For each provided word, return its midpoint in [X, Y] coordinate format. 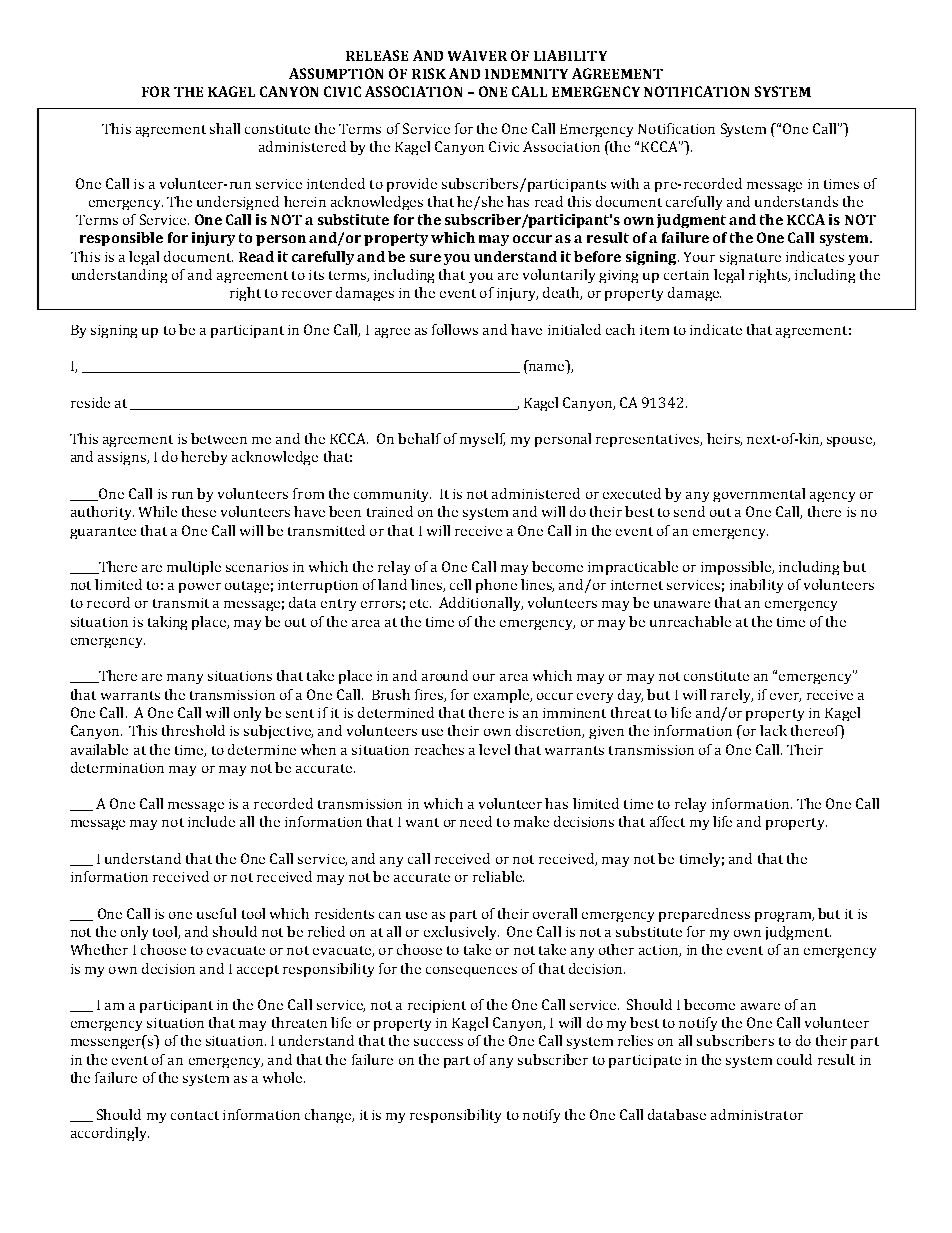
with [625, 183]
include [211, 821]
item [654, 330]
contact [195, 1115]
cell [460, 584]
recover [307, 294]
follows [455, 329]
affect [667, 821]
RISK [429, 73]
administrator [757, 1114]
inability [756, 586]
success [438, 1042]
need [476, 821]
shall [225, 128]
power [200, 588]
